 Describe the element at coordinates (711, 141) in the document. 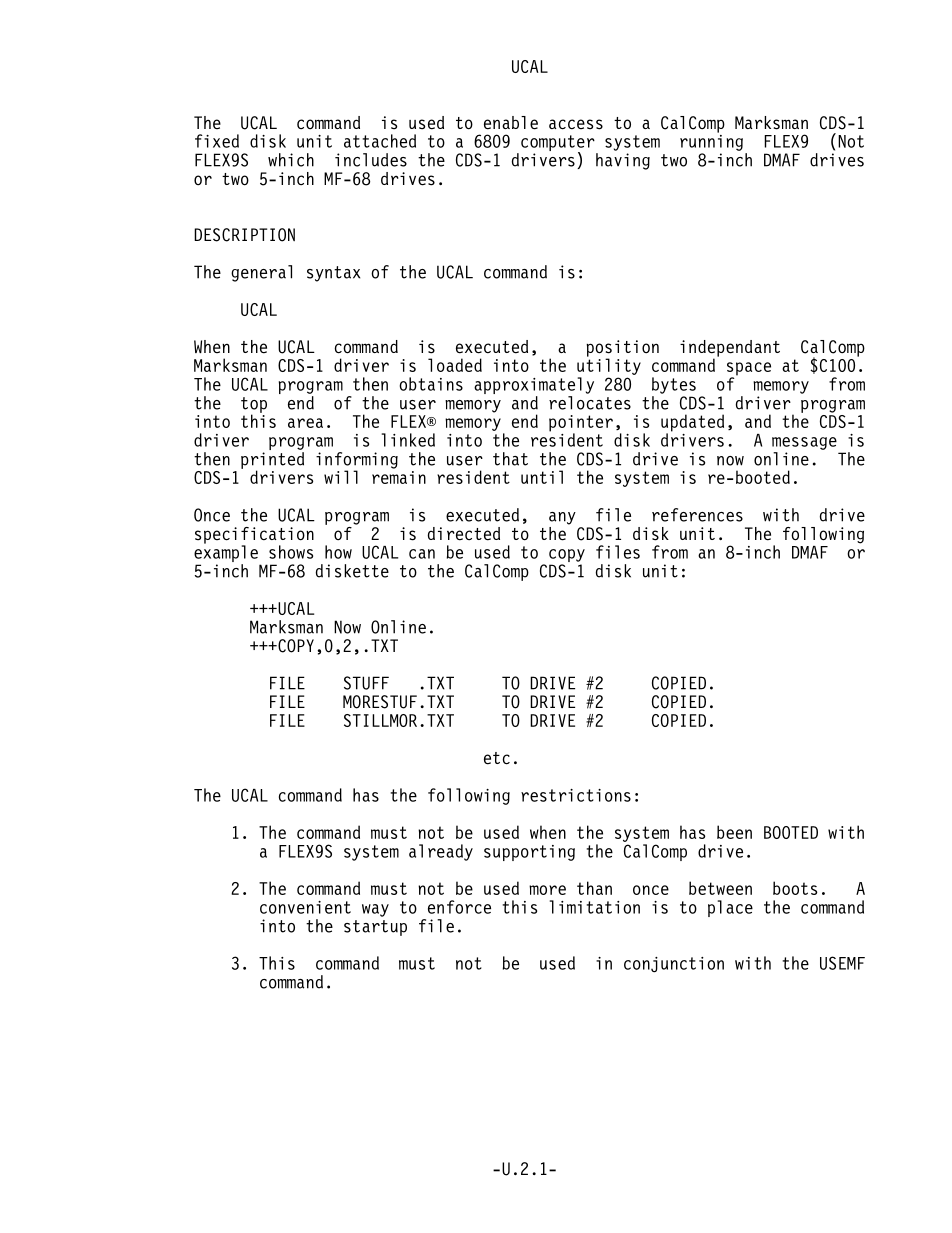

I see `running` at that location.
